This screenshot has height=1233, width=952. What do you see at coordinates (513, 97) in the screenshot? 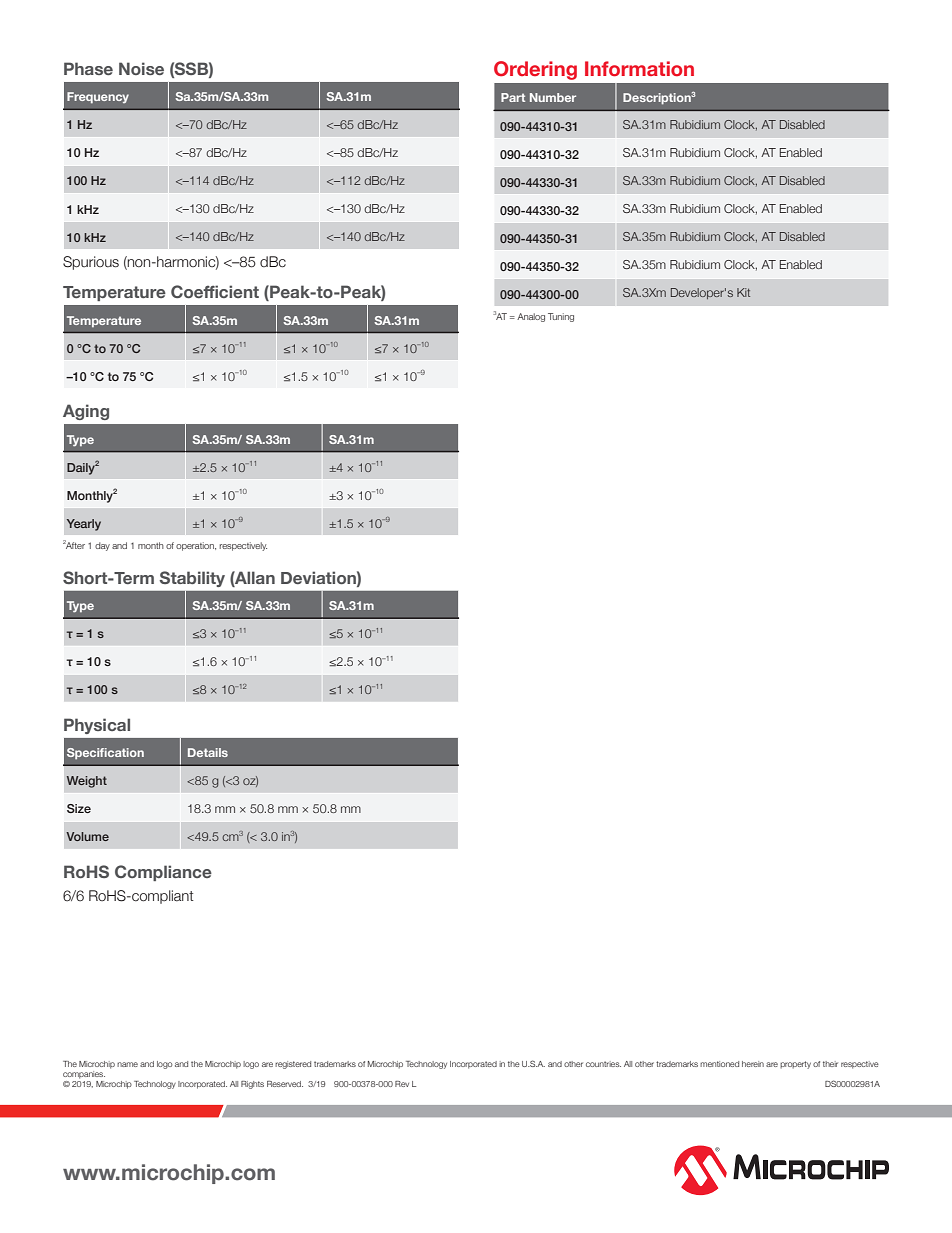
I see `Part` at bounding box center [513, 97].
